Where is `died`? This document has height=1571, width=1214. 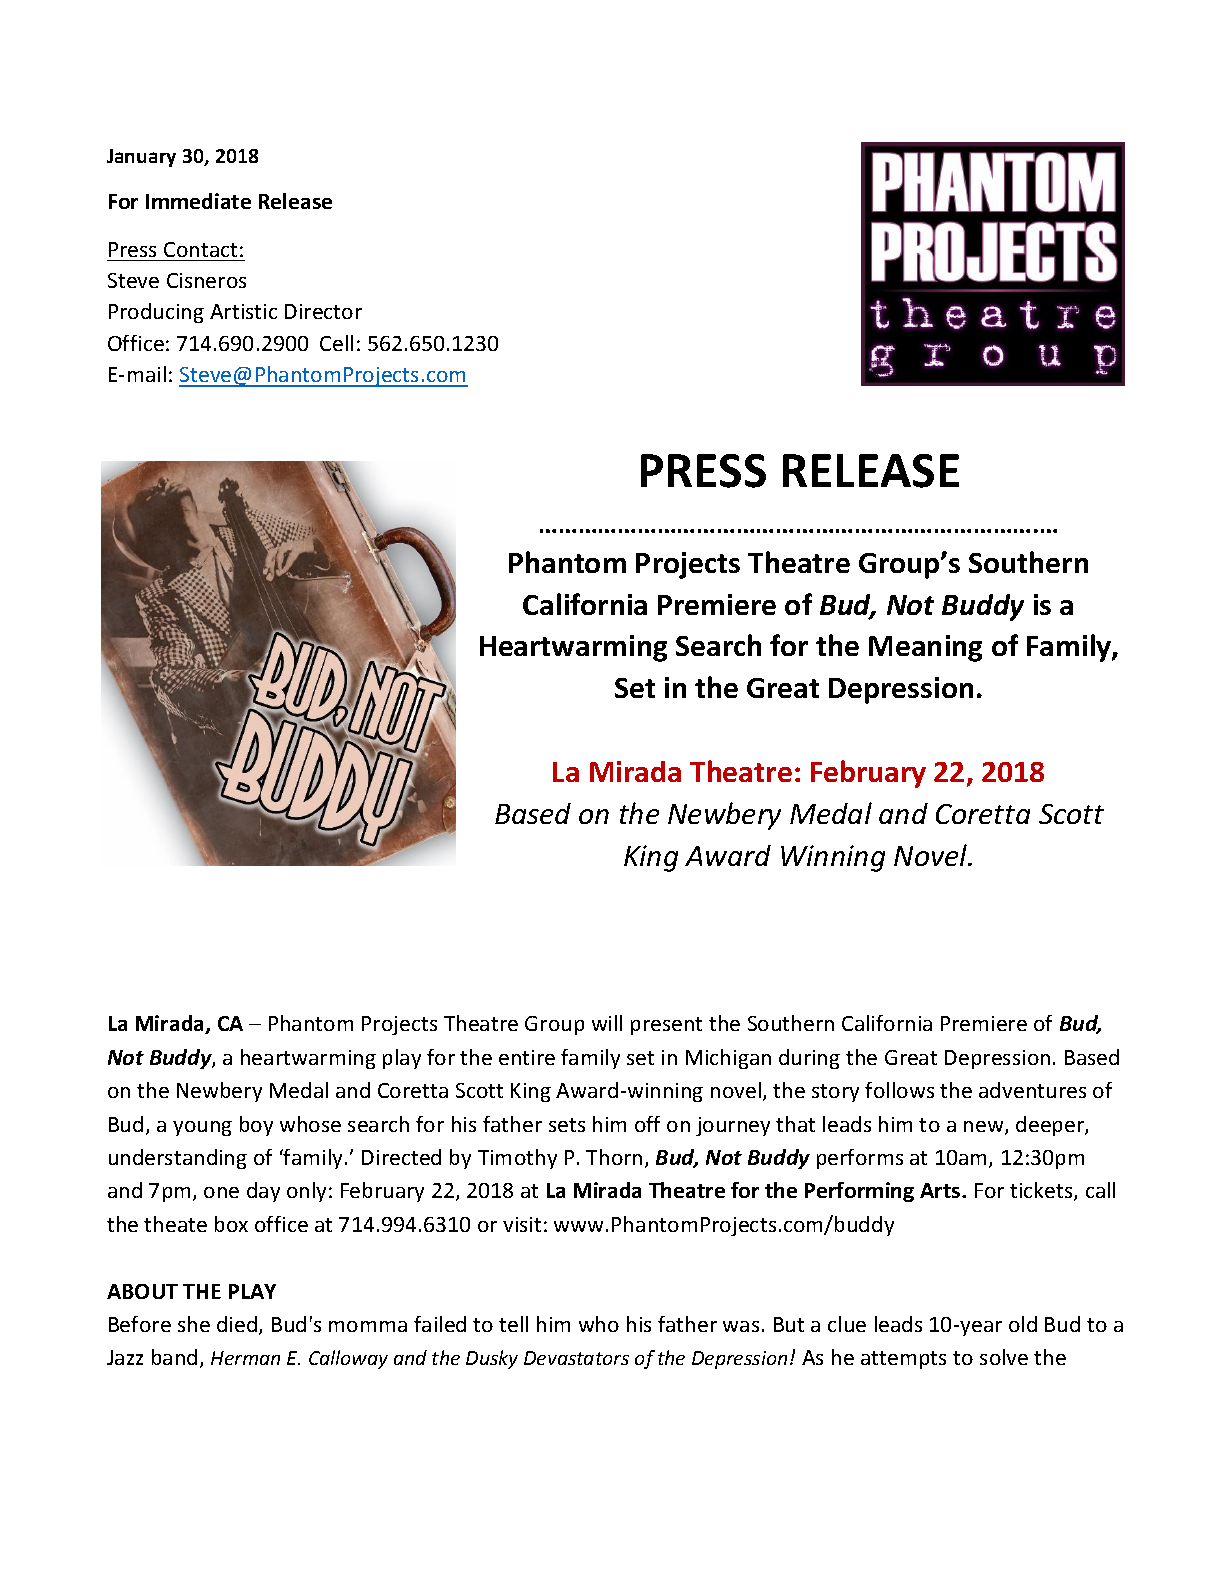 died is located at coordinates (237, 1324).
